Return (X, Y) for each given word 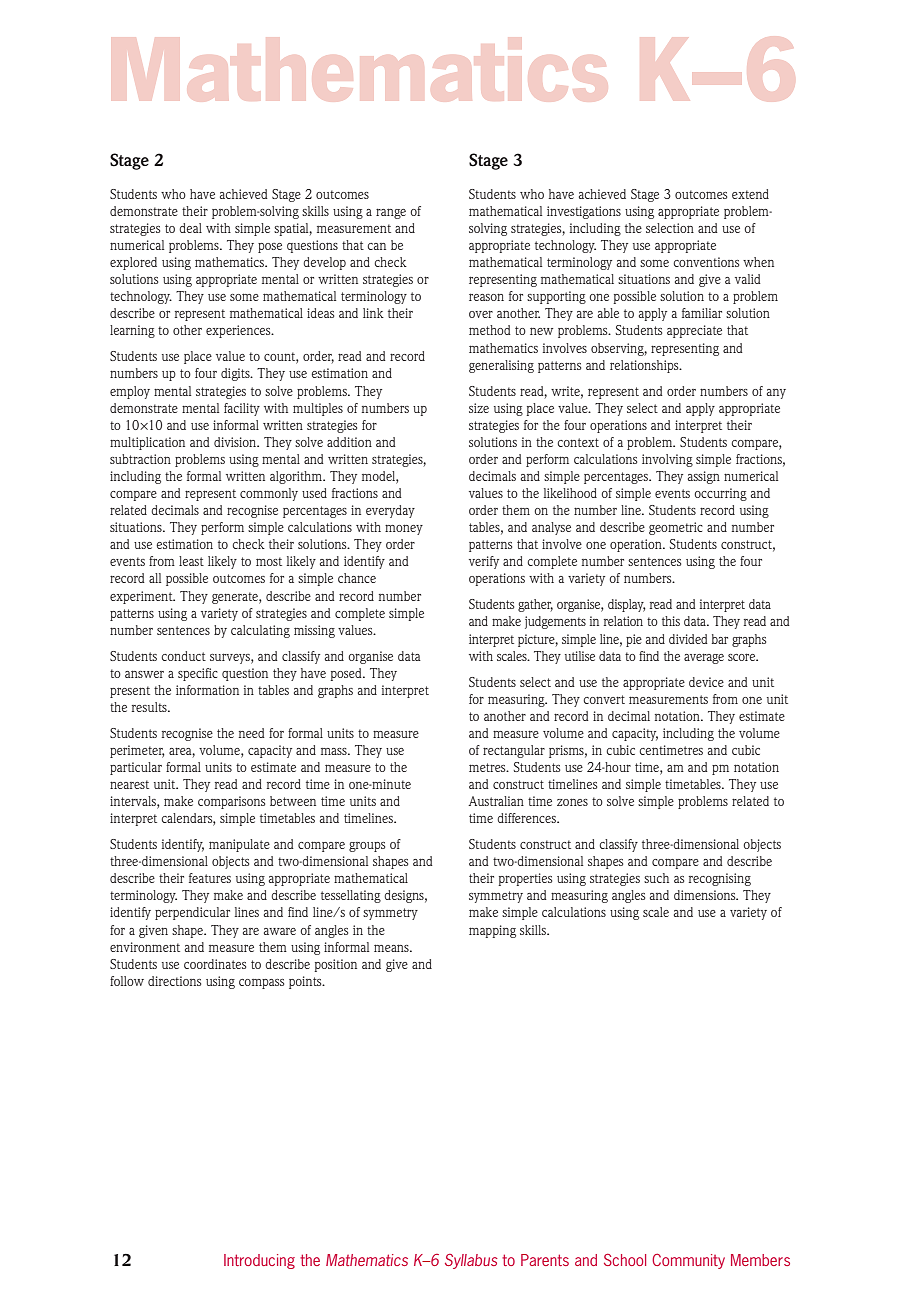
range (391, 213)
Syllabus (471, 1261)
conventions (706, 262)
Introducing (259, 1261)
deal (190, 228)
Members (760, 1260)
